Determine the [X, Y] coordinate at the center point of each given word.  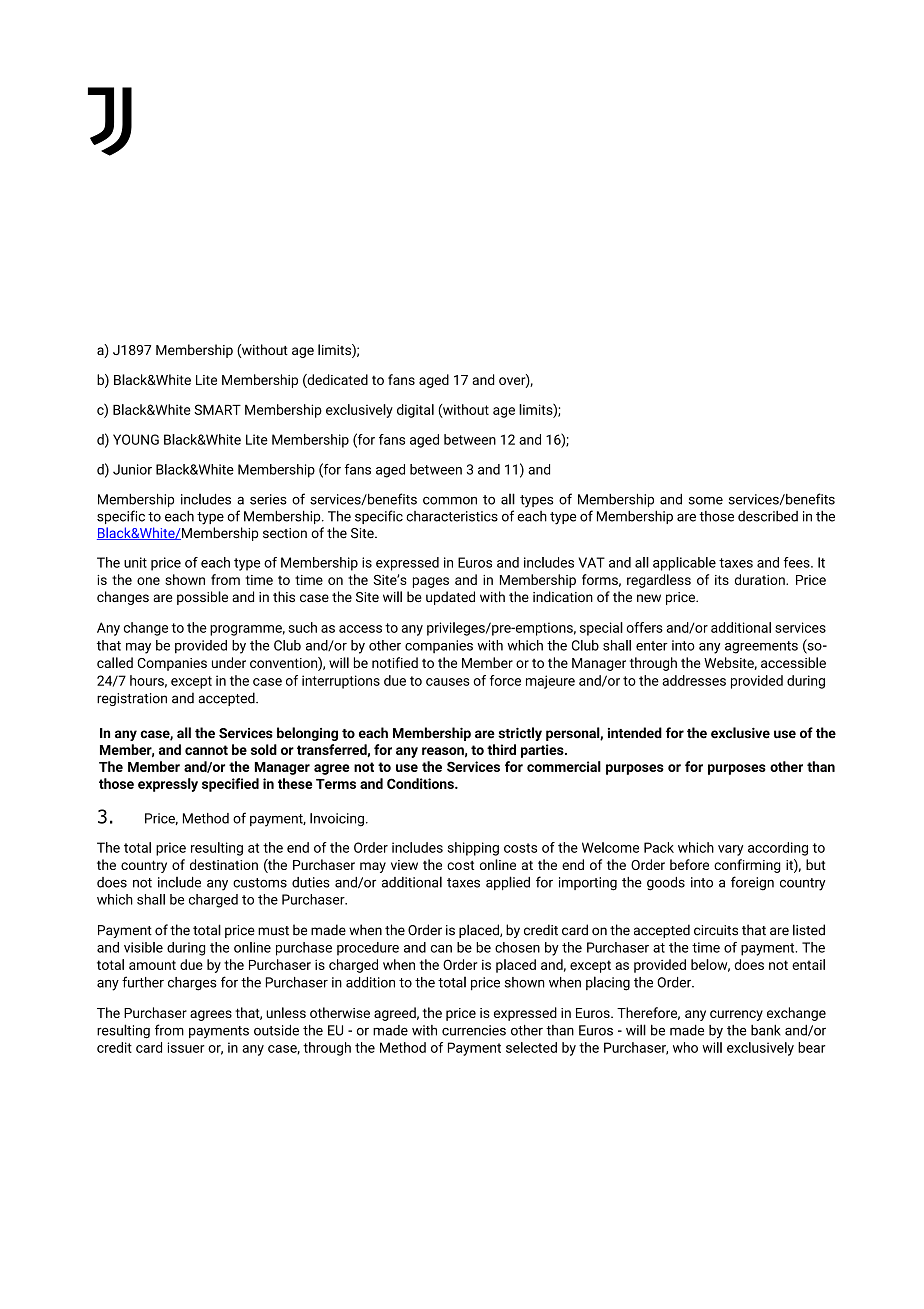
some [705, 500]
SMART [217, 409]
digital [415, 411]
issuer [186, 1047]
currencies [474, 1030]
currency [736, 1015]
